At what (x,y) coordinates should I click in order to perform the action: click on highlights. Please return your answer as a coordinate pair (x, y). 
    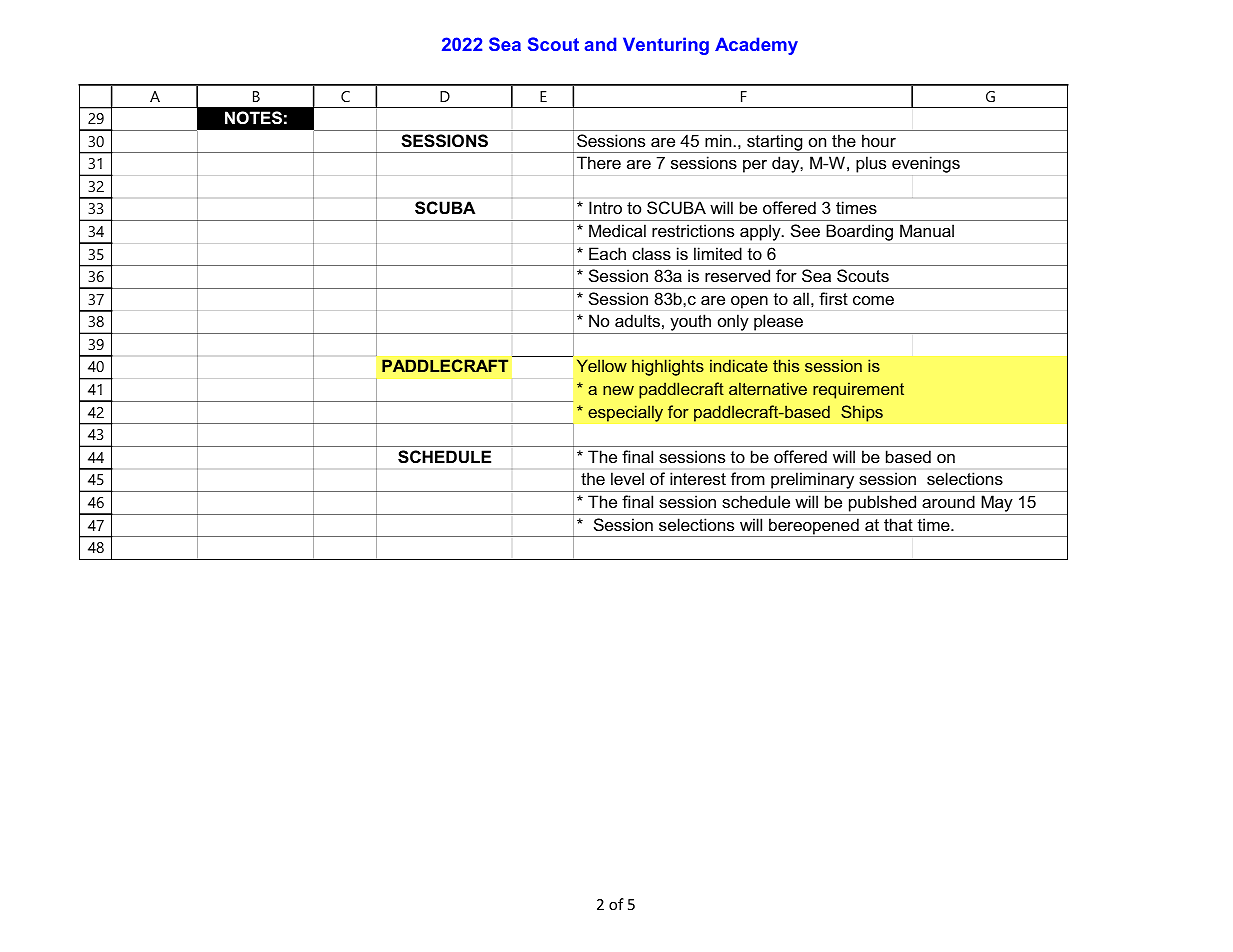
    Looking at the image, I should click on (668, 367).
